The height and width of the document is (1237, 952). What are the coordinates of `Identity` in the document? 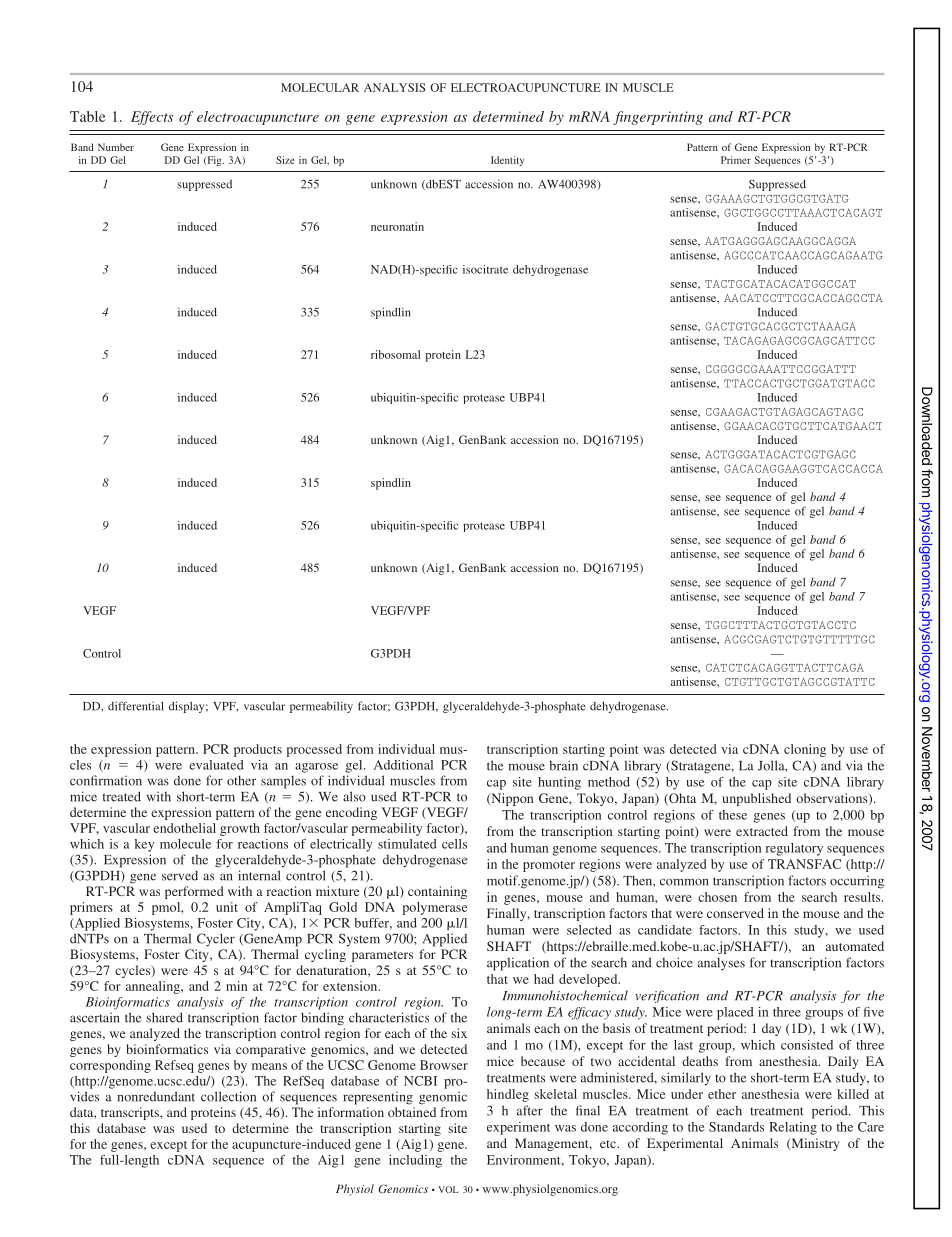 It's located at (507, 161).
